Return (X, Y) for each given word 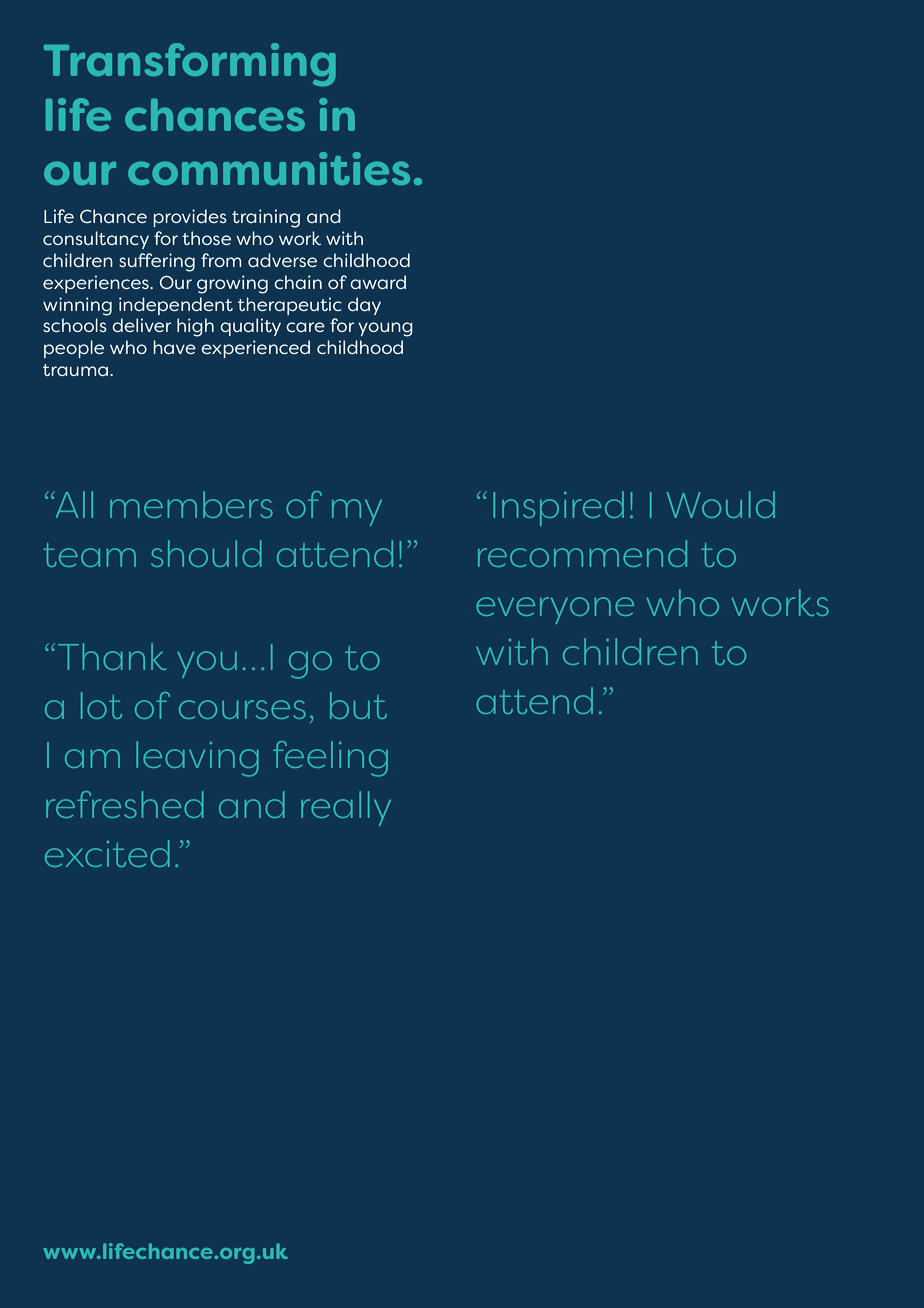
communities (269, 168)
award (378, 282)
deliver (141, 325)
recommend (582, 553)
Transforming (190, 65)
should (206, 553)
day (364, 306)
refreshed (125, 804)
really (346, 808)
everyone (555, 610)
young (385, 329)
